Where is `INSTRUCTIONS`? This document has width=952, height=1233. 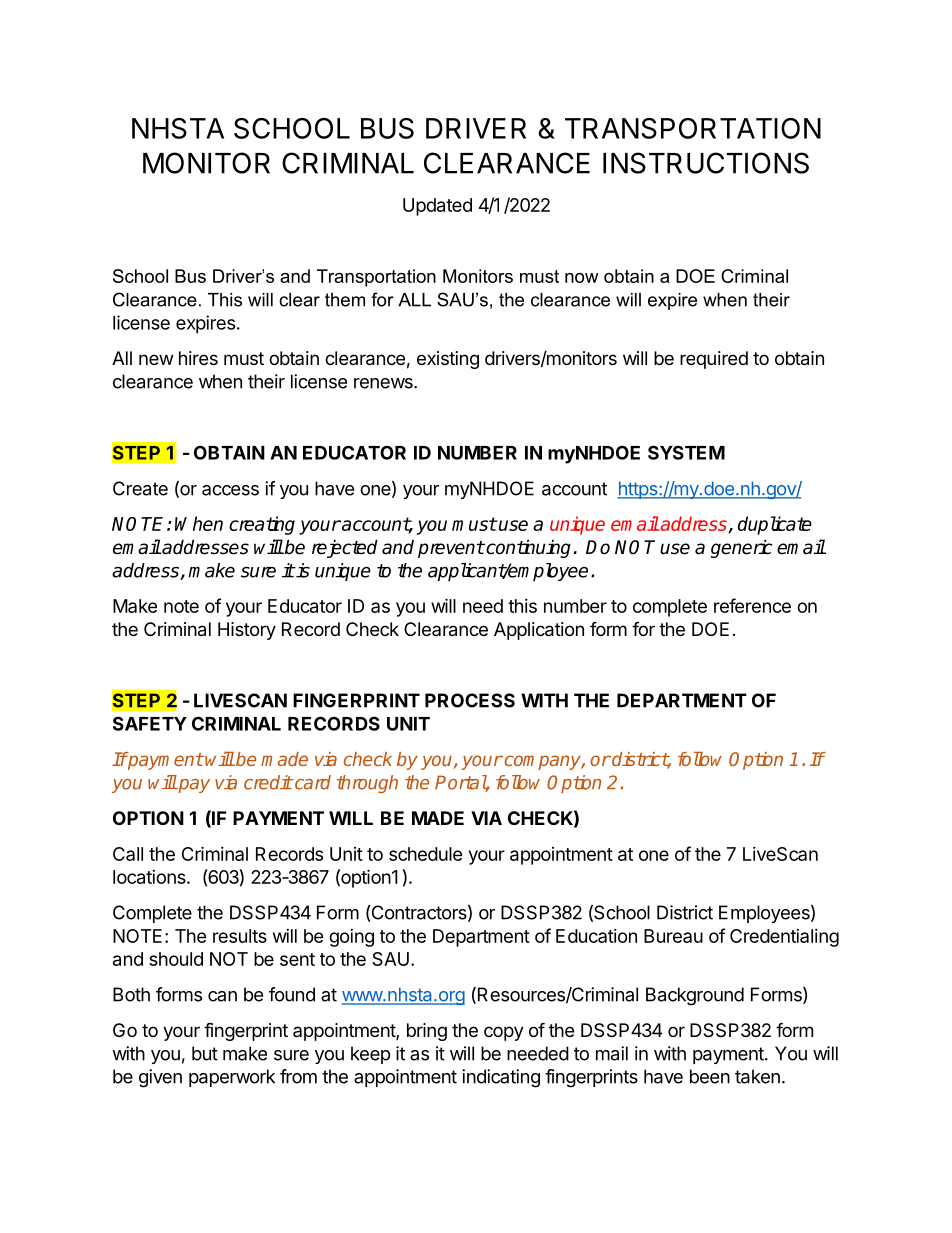
INSTRUCTIONS is located at coordinates (706, 163).
